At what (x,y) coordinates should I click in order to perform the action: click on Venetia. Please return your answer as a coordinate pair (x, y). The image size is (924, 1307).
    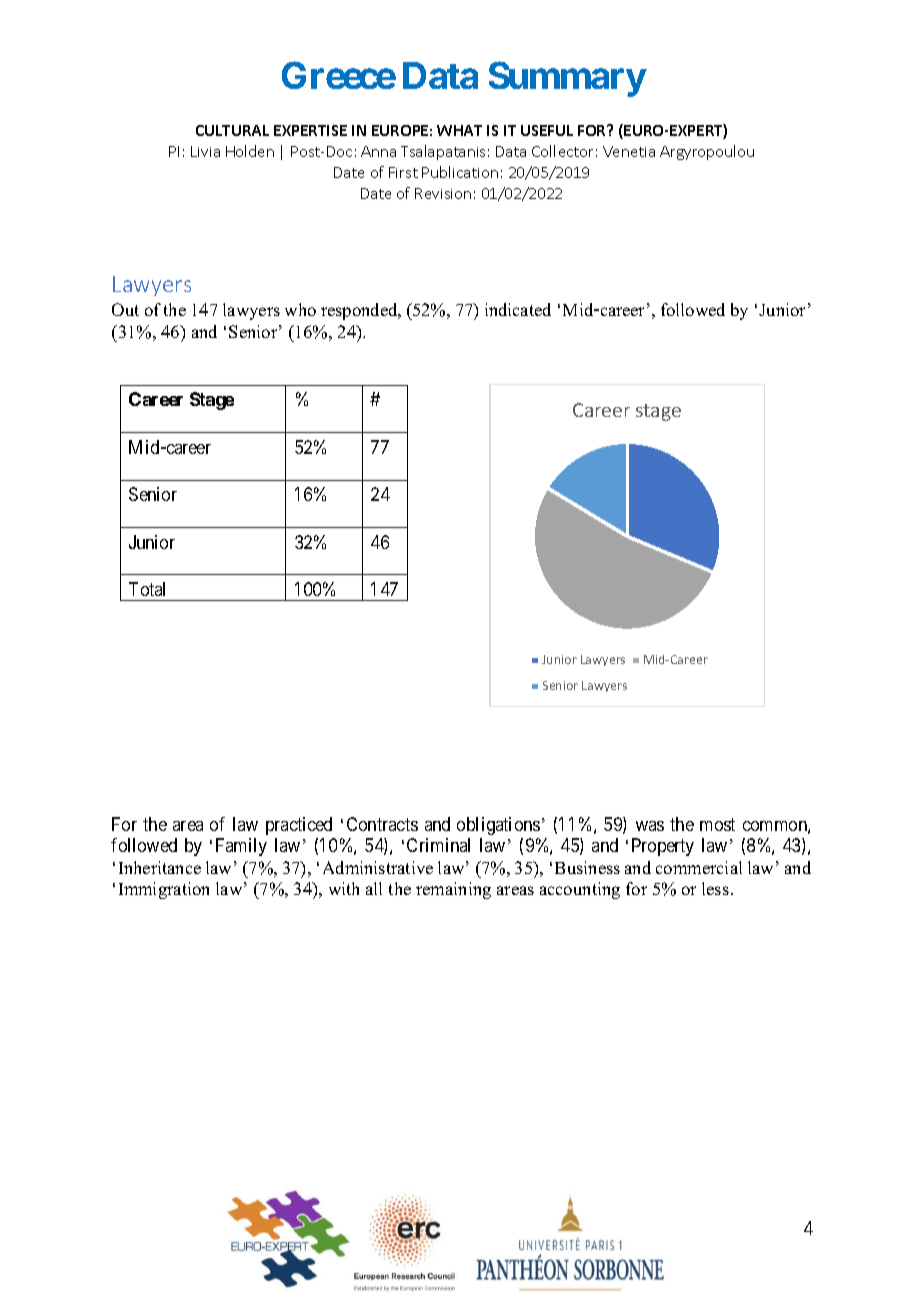
    Looking at the image, I should click on (629, 151).
